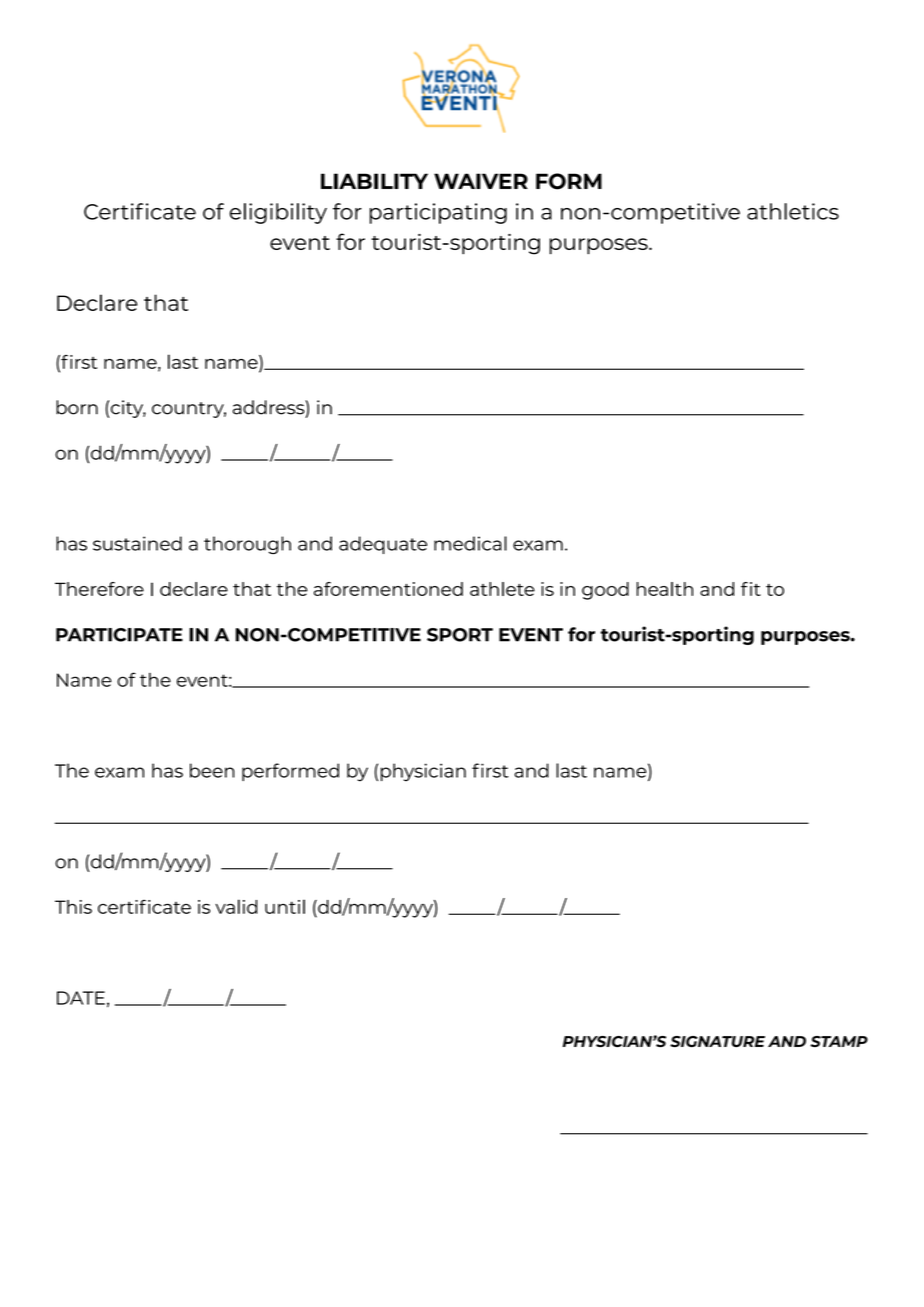 Image resolution: width=924 pixels, height=1307 pixels. Describe the element at coordinates (278, 213) in the screenshot. I see `eligibility` at that location.
